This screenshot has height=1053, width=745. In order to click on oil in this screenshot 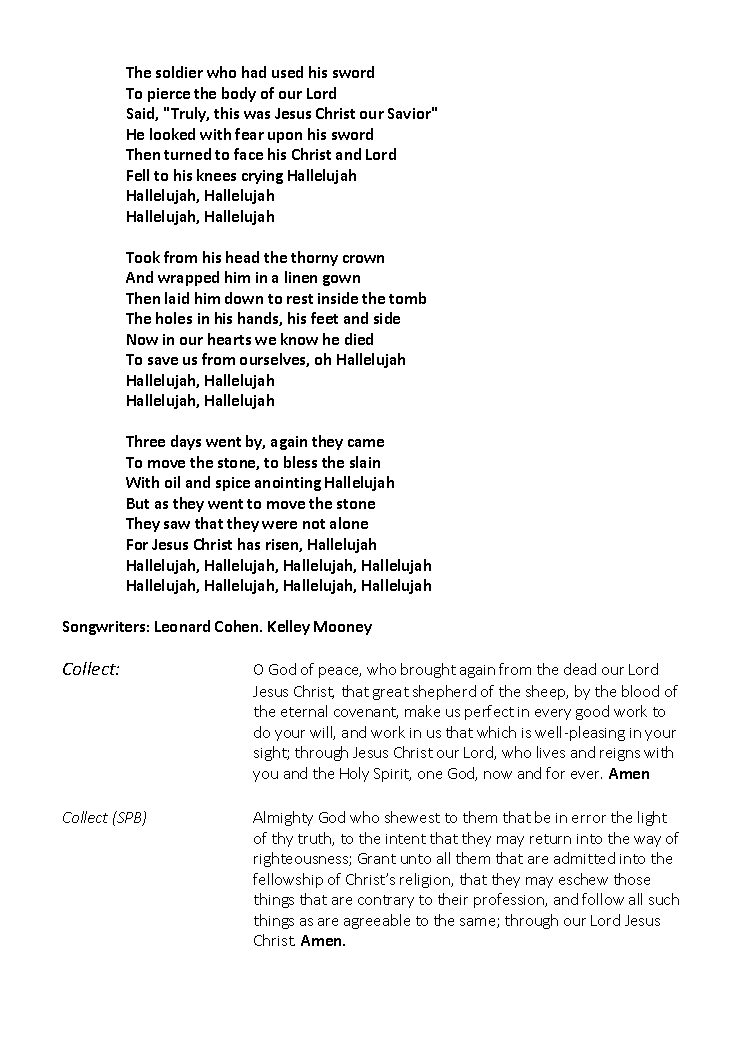, I will do `click(172, 482)`.
